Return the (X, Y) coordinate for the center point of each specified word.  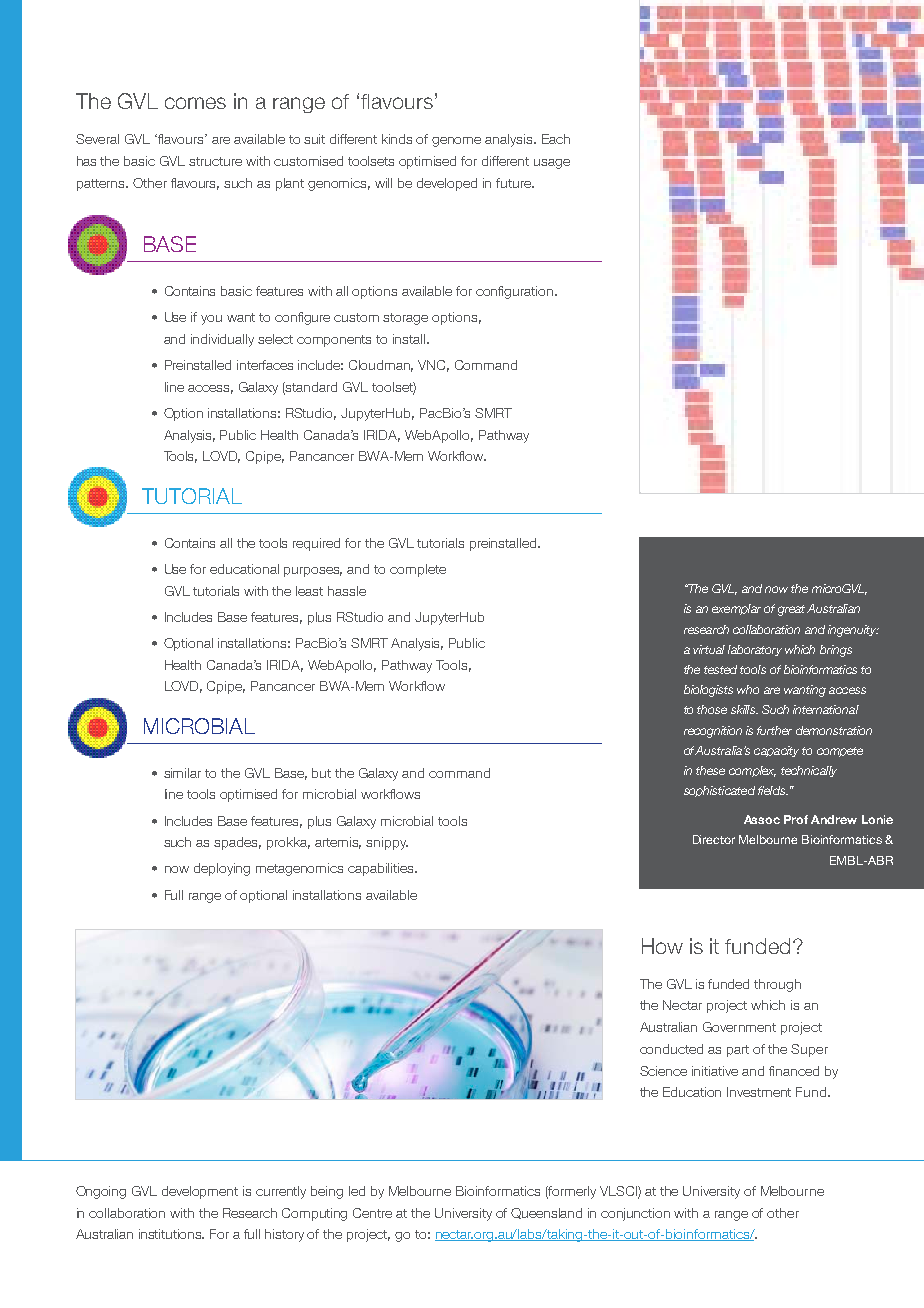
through (777, 985)
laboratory (755, 650)
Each (556, 139)
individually (222, 340)
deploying (222, 869)
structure (215, 161)
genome (456, 142)
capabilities (382, 869)
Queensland (546, 1213)
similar (182, 773)
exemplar (736, 609)
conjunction (635, 1214)
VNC (433, 366)
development (200, 1192)
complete (418, 570)
